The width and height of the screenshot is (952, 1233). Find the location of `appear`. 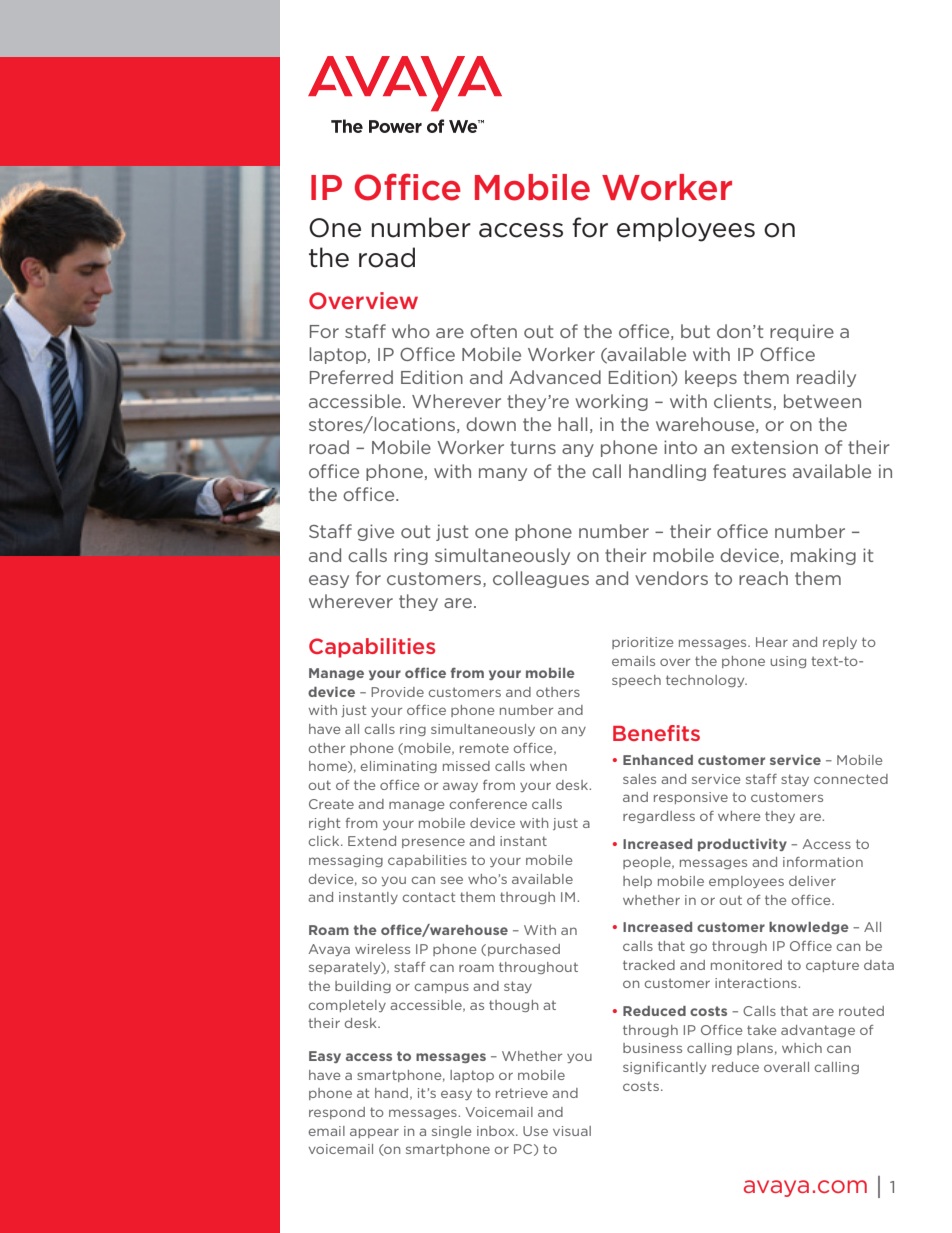

appear is located at coordinates (374, 1133).
